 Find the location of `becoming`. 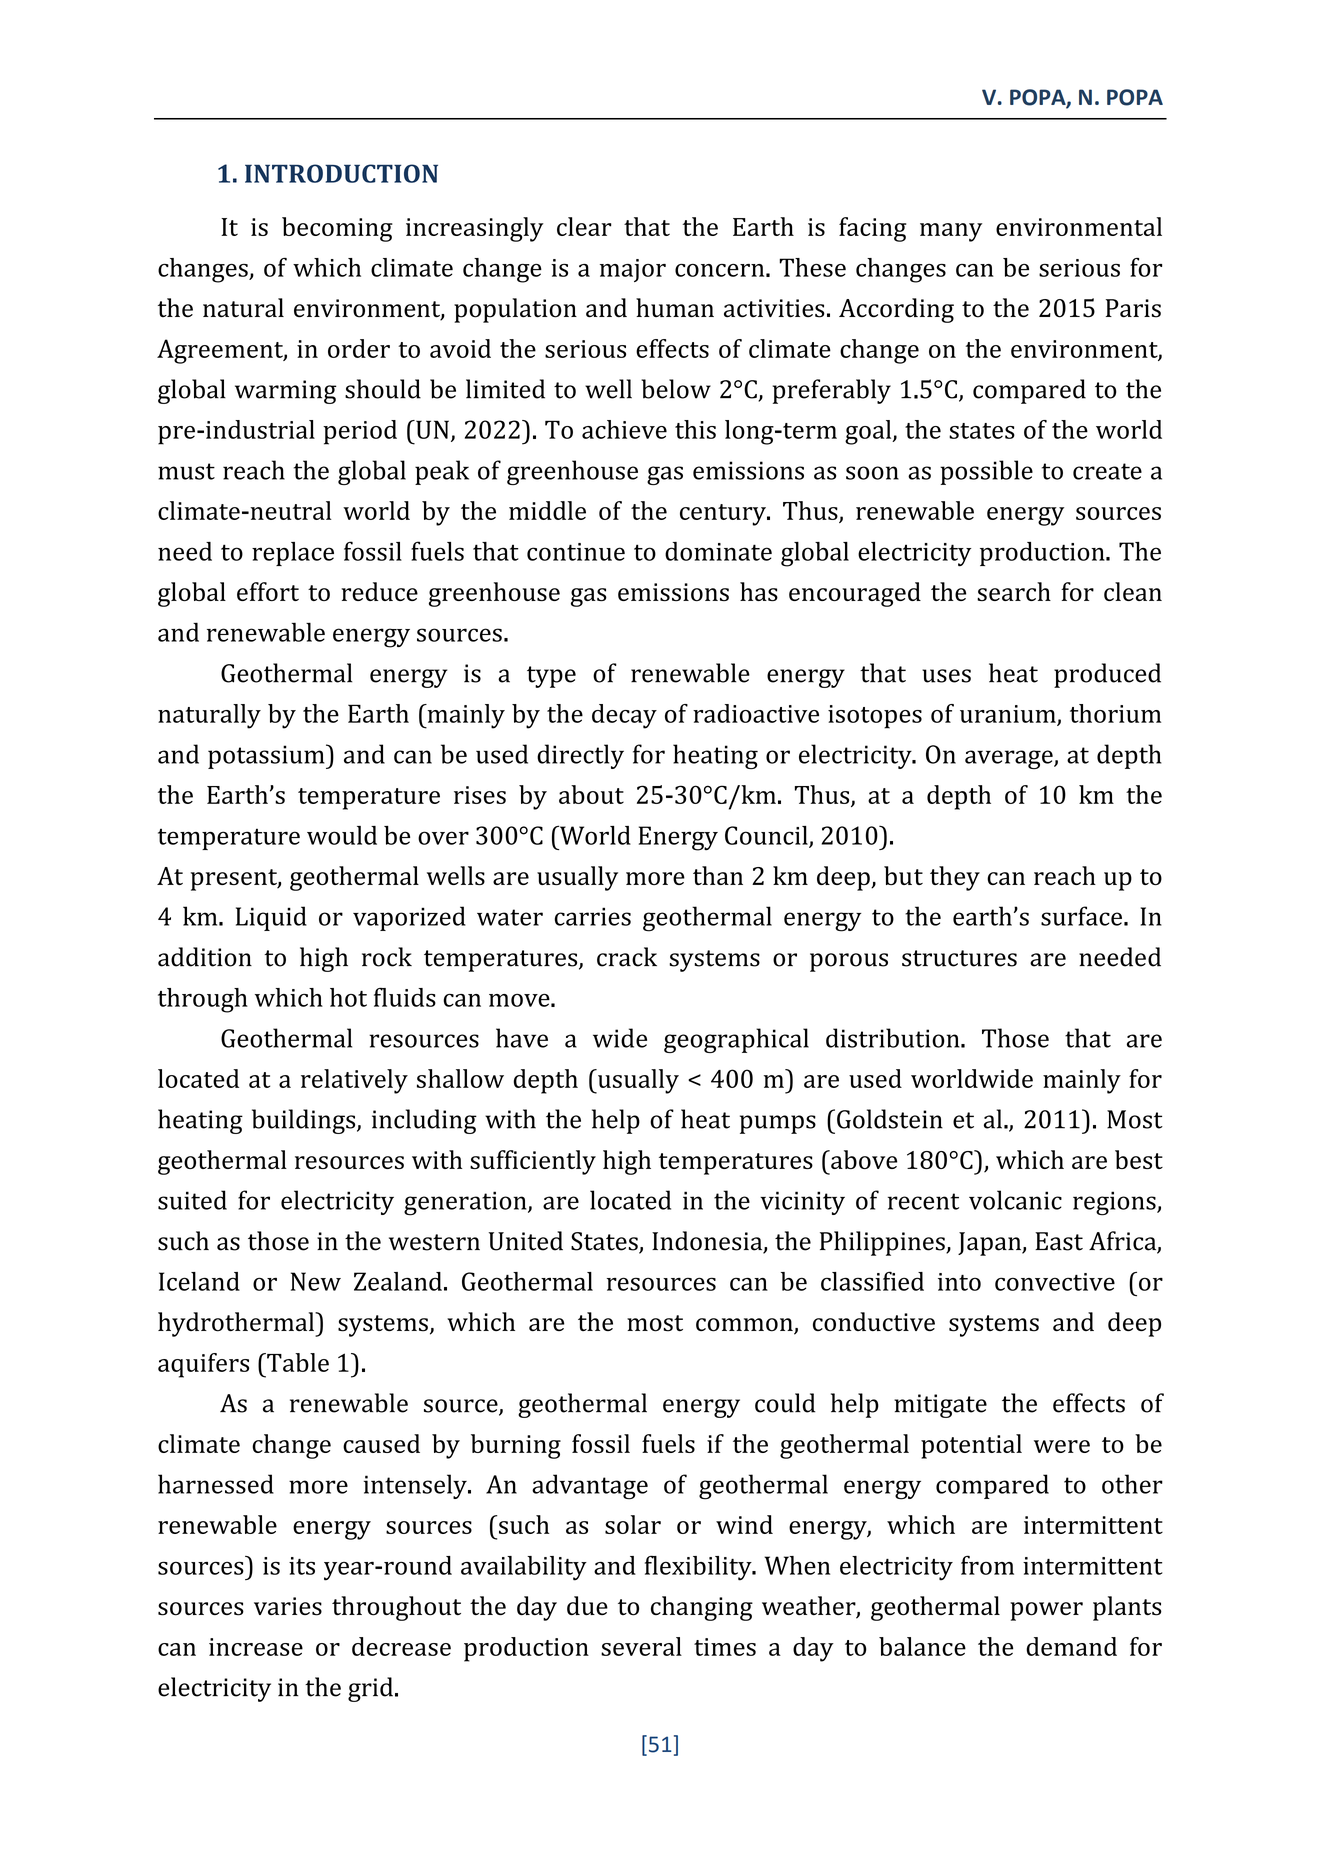

becoming is located at coordinates (337, 229).
